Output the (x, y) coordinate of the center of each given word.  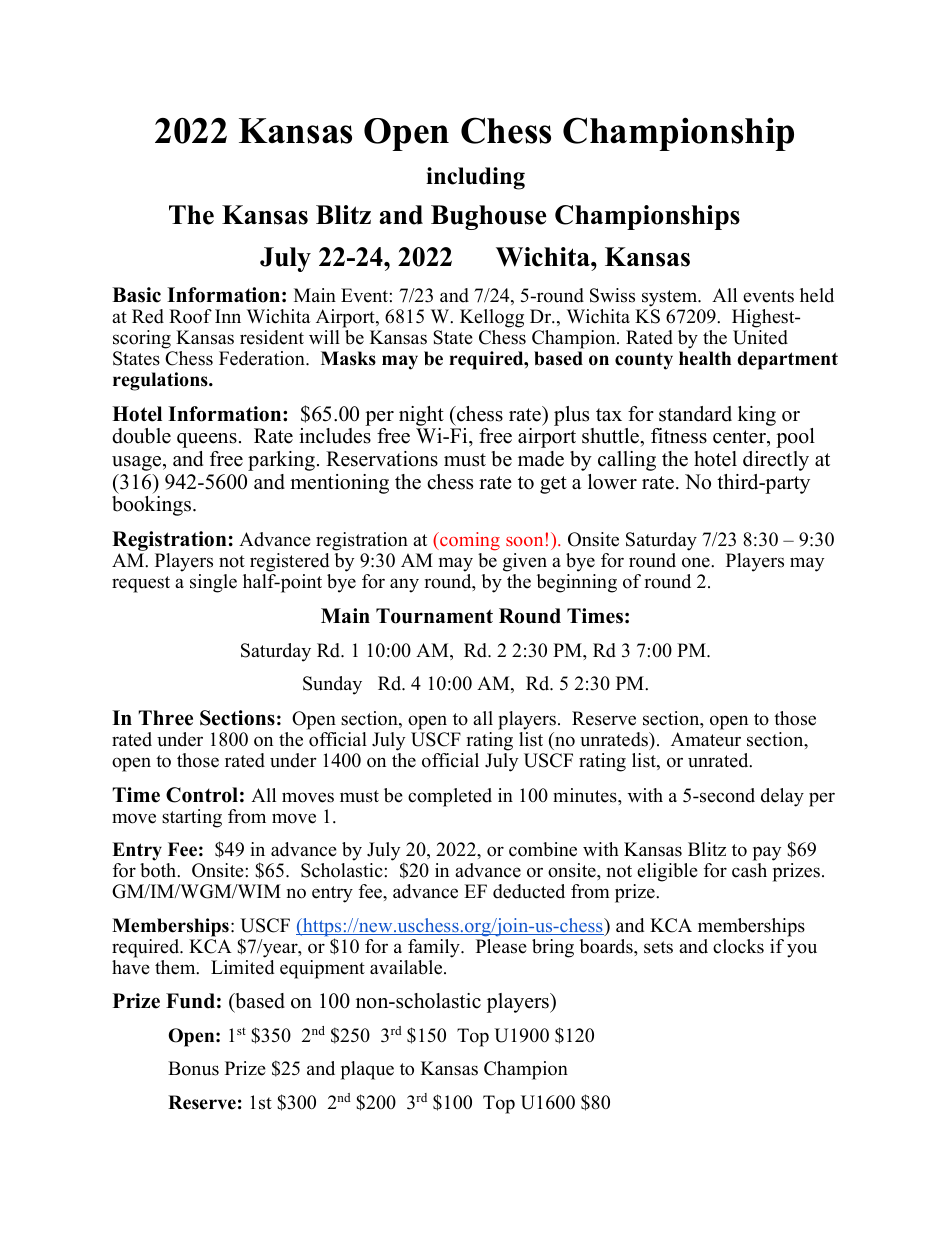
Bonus (193, 1068)
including (475, 178)
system (671, 298)
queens (207, 440)
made (541, 459)
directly (776, 461)
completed (450, 797)
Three (165, 718)
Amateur (706, 739)
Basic (136, 295)
